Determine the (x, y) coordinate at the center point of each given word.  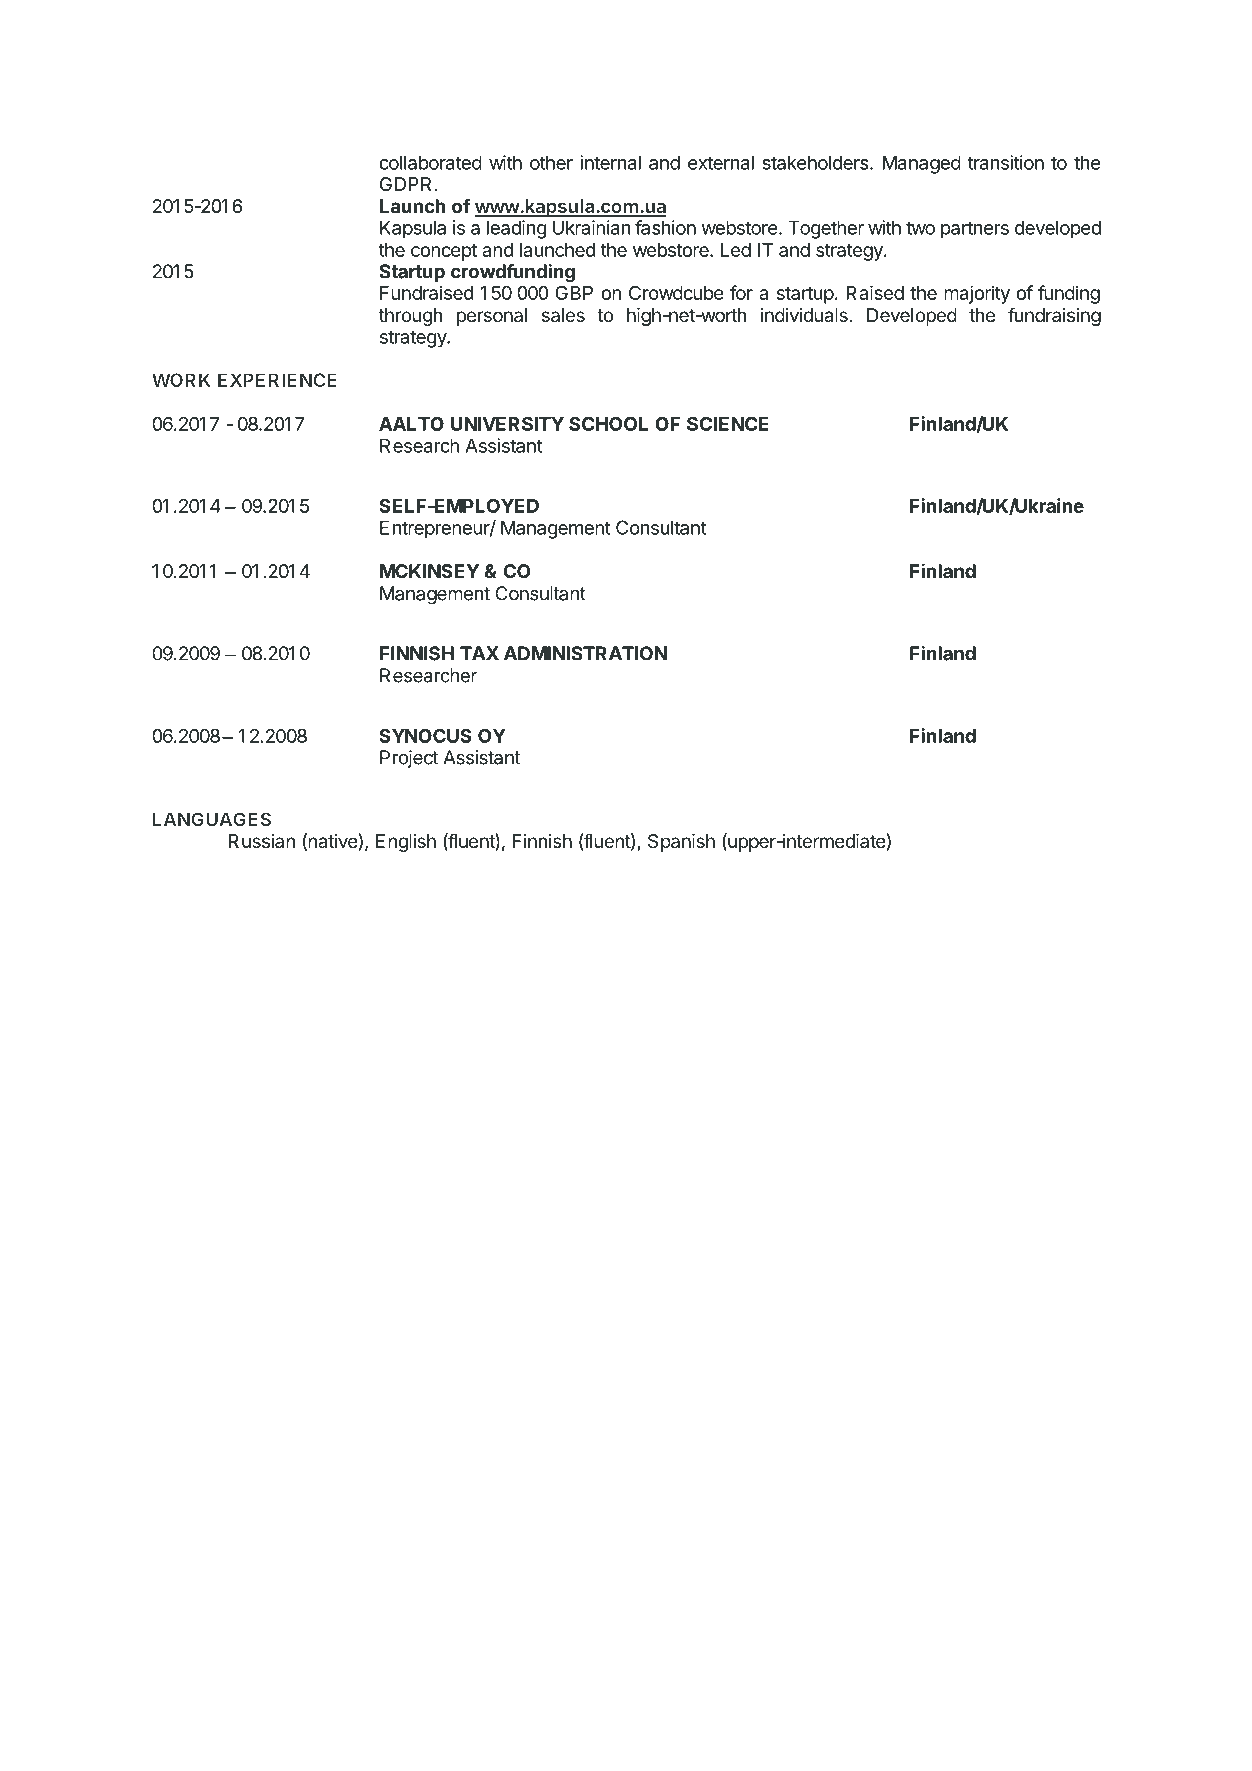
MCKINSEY (429, 571)
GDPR (405, 184)
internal (610, 162)
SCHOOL (608, 424)
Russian (262, 841)
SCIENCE (728, 424)
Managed (922, 164)
